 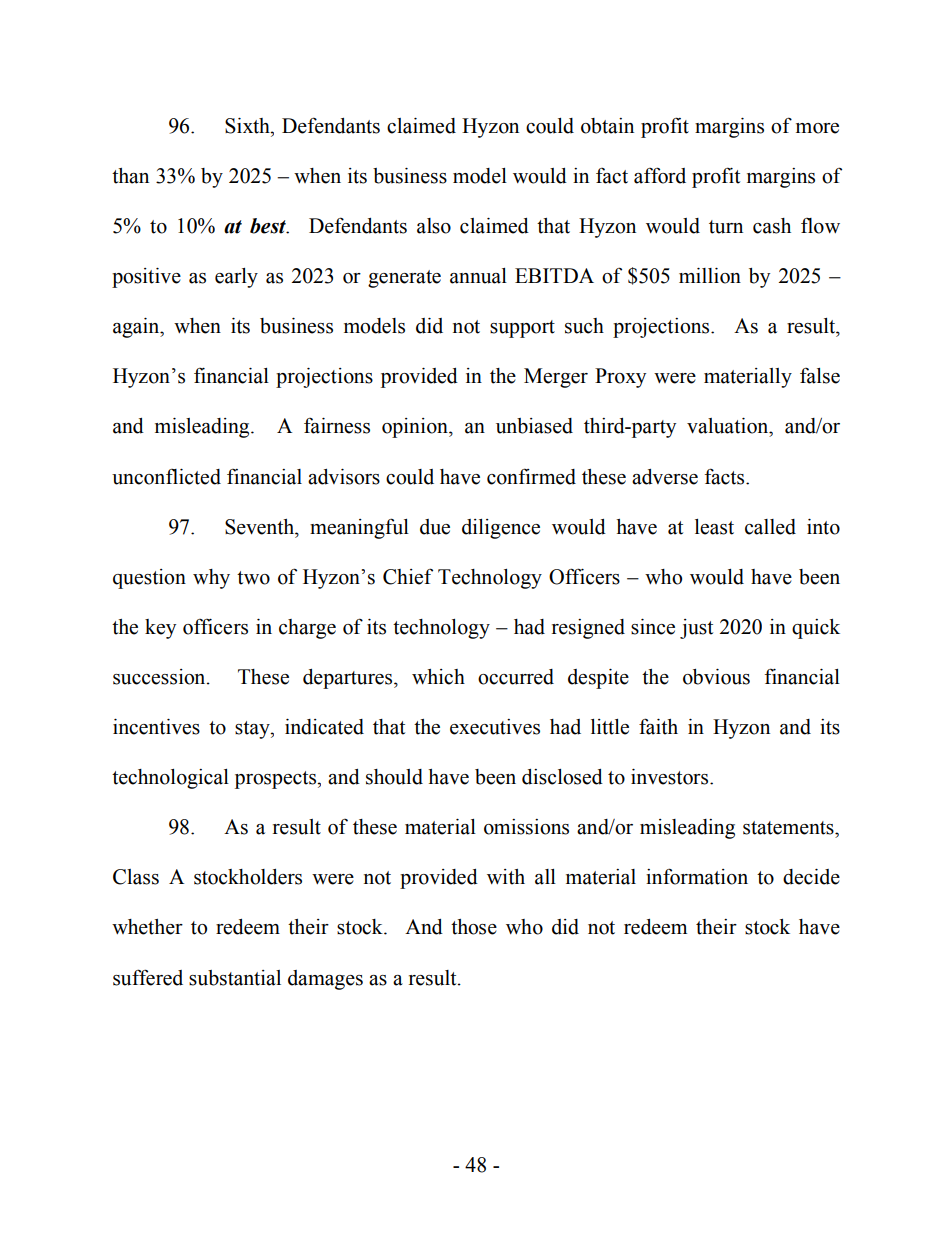 I want to click on early, so click(x=236, y=278).
